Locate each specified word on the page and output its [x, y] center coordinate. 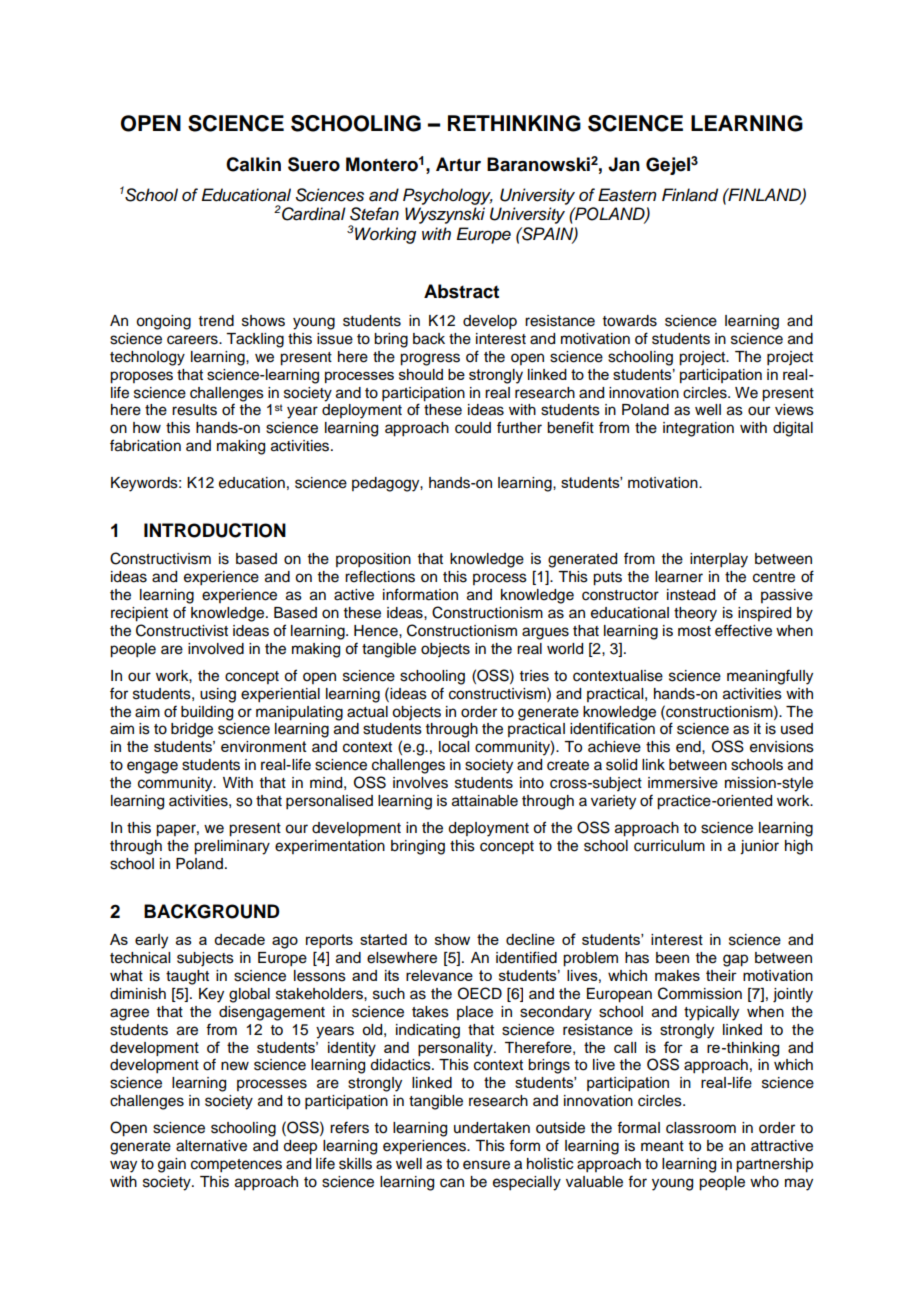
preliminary [232, 847]
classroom [701, 1128]
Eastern [627, 195]
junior [759, 847]
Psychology [448, 196]
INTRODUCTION [215, 530]
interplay [719, 560]
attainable [485, 801]
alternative [211, 1146]
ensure [486, 1165]
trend [216, 321]
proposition [373, 560]
